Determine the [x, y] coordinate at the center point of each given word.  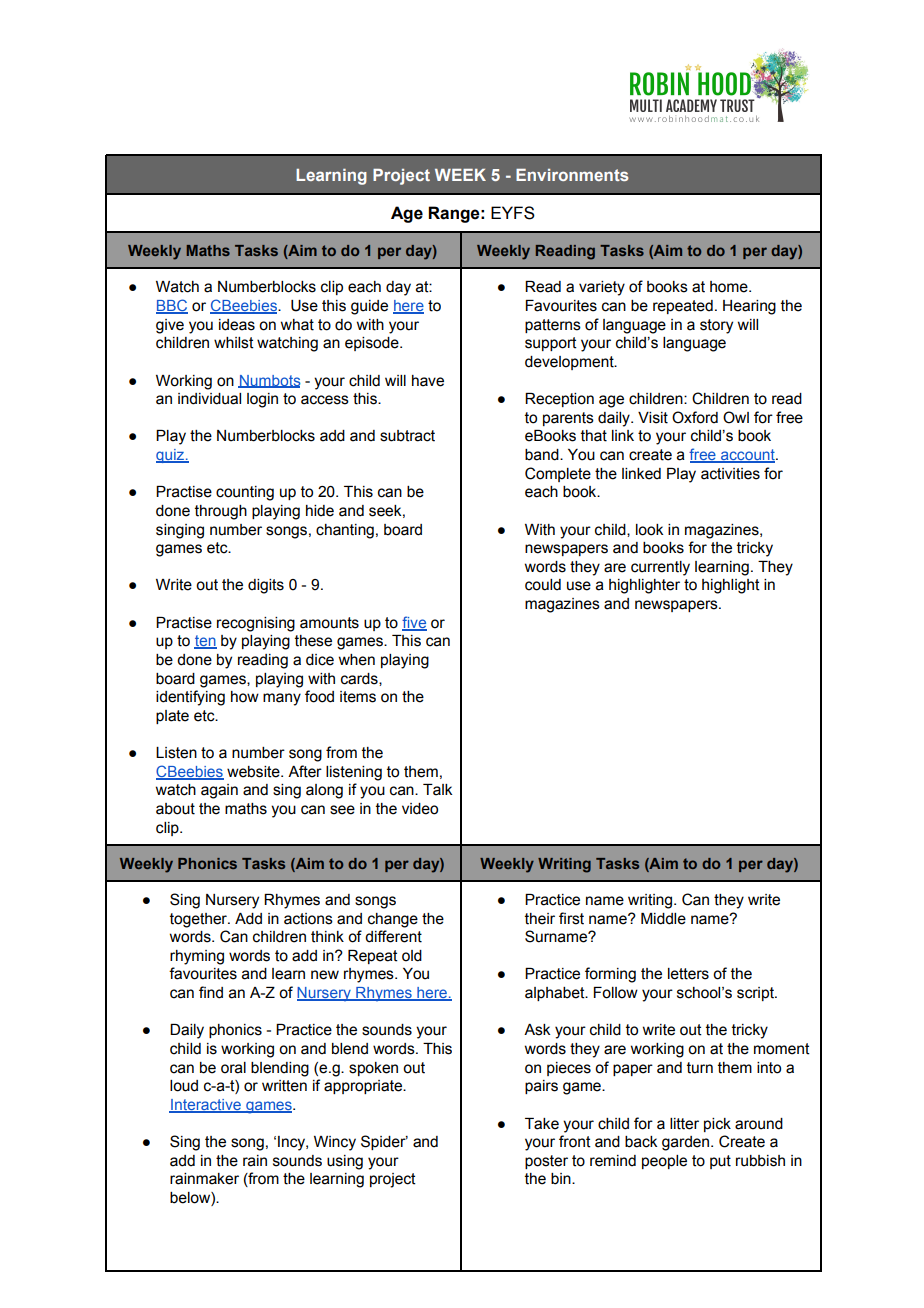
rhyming [197, 957]
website [254, 772]
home [730, 287]
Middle [663, 919]
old [412, 956]
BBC [172, 306]
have [428, 381]
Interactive [206, 1106]
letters [688, 974]
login [262, 400]
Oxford [695, 417]
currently [660, 568]
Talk [437, 790]
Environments [572, 175]
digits [266, 586]
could [543, 585]
